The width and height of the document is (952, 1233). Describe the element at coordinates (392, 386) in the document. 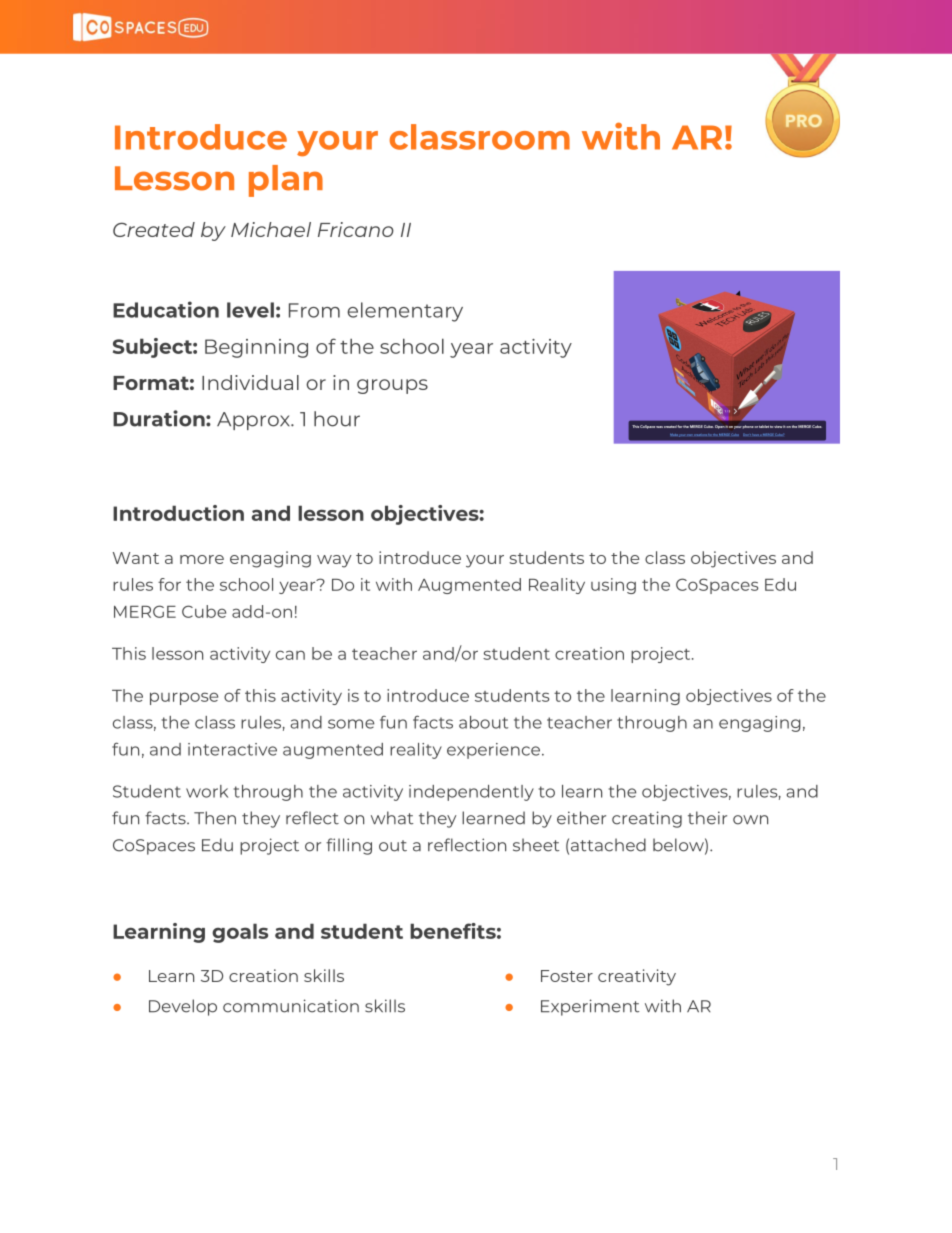

I see `groups` at that location.
